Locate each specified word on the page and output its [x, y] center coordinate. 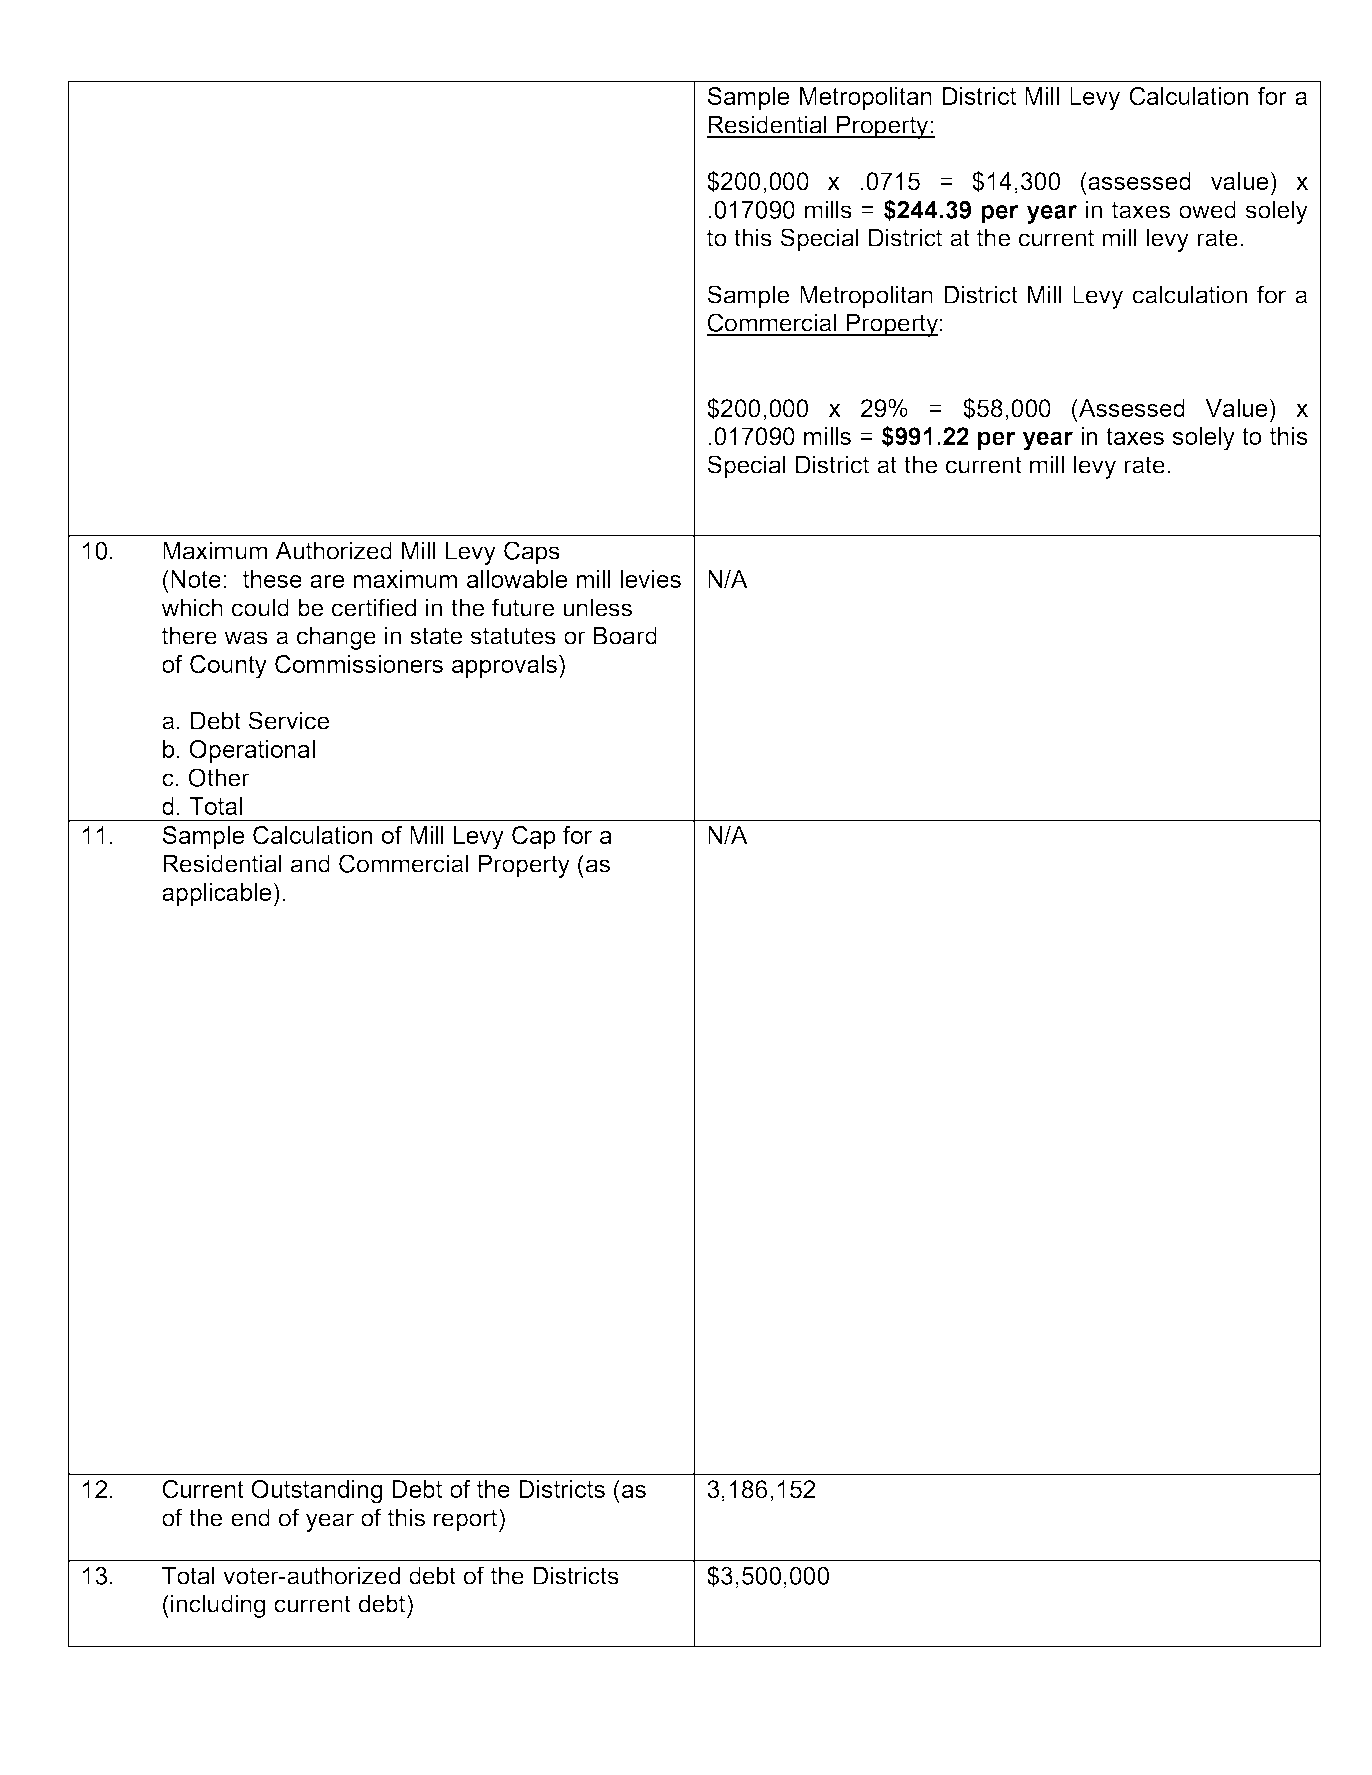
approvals [504, 666]
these [272, 579]
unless [597, 607]
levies [650, 579]
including [218, 1606]
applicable [218, 895]
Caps [532, 553]
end [250, 1517]
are [327, 581]
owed [1207, 209]
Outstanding [316, 1492]
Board [625, 635]
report [467, 1520]
